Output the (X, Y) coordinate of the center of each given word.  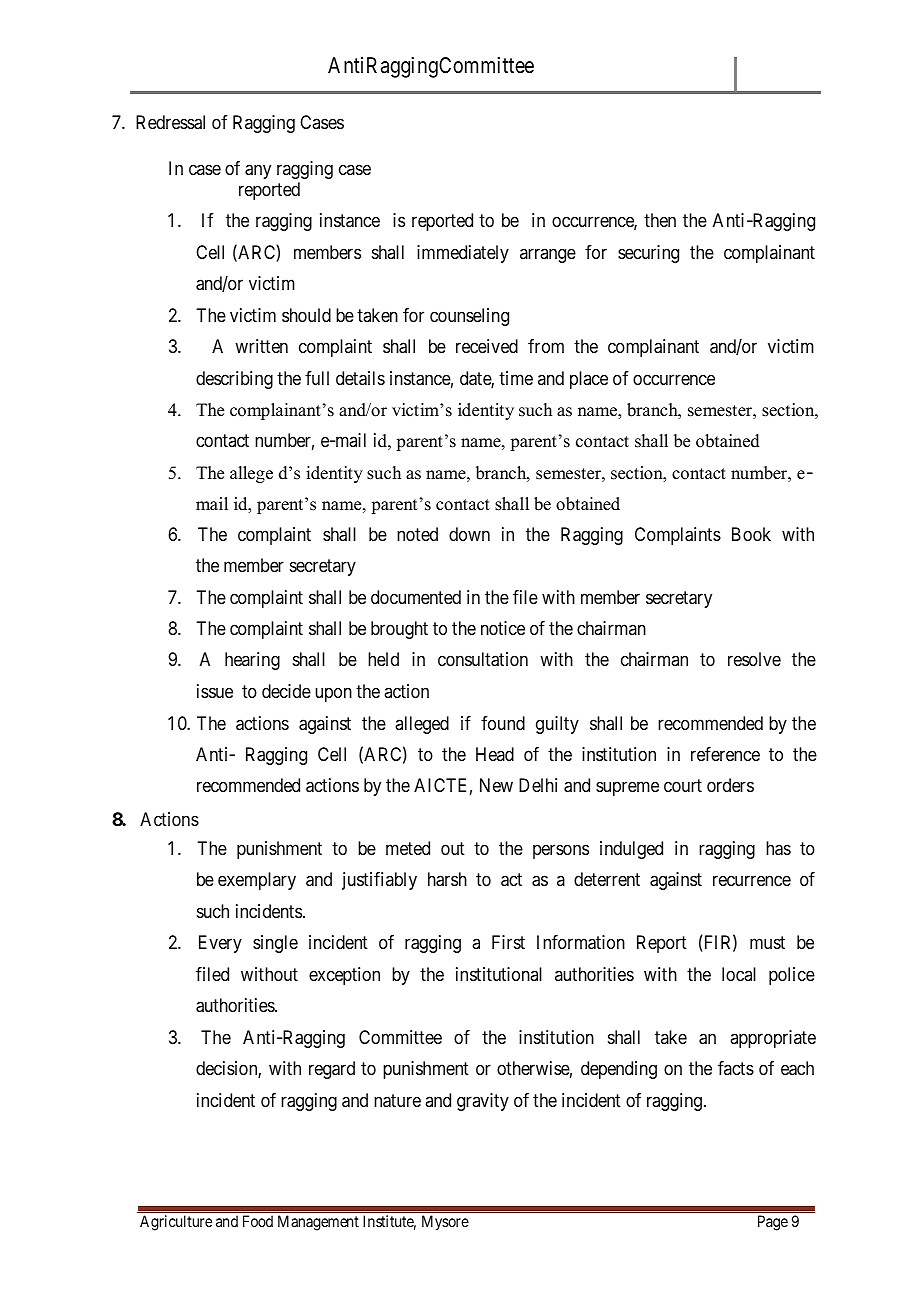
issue (215, 691)
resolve (754, 659)
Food (258, 1221)
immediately (463, 254)
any (258, 171)
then (660, 220)
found (503, 723)
